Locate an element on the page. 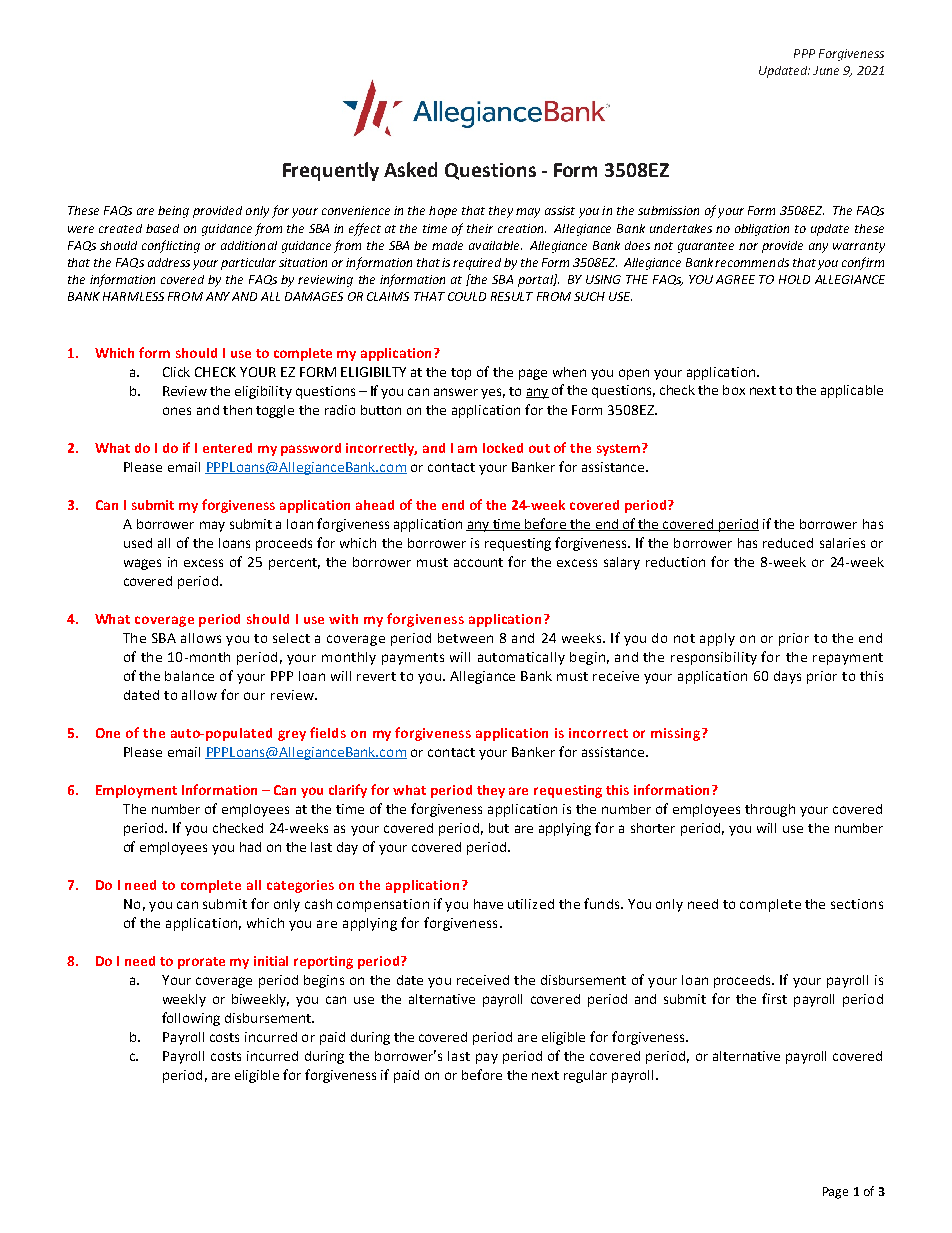 This image has width=952, height=1233. ones is located at coordinates (177, 411).
